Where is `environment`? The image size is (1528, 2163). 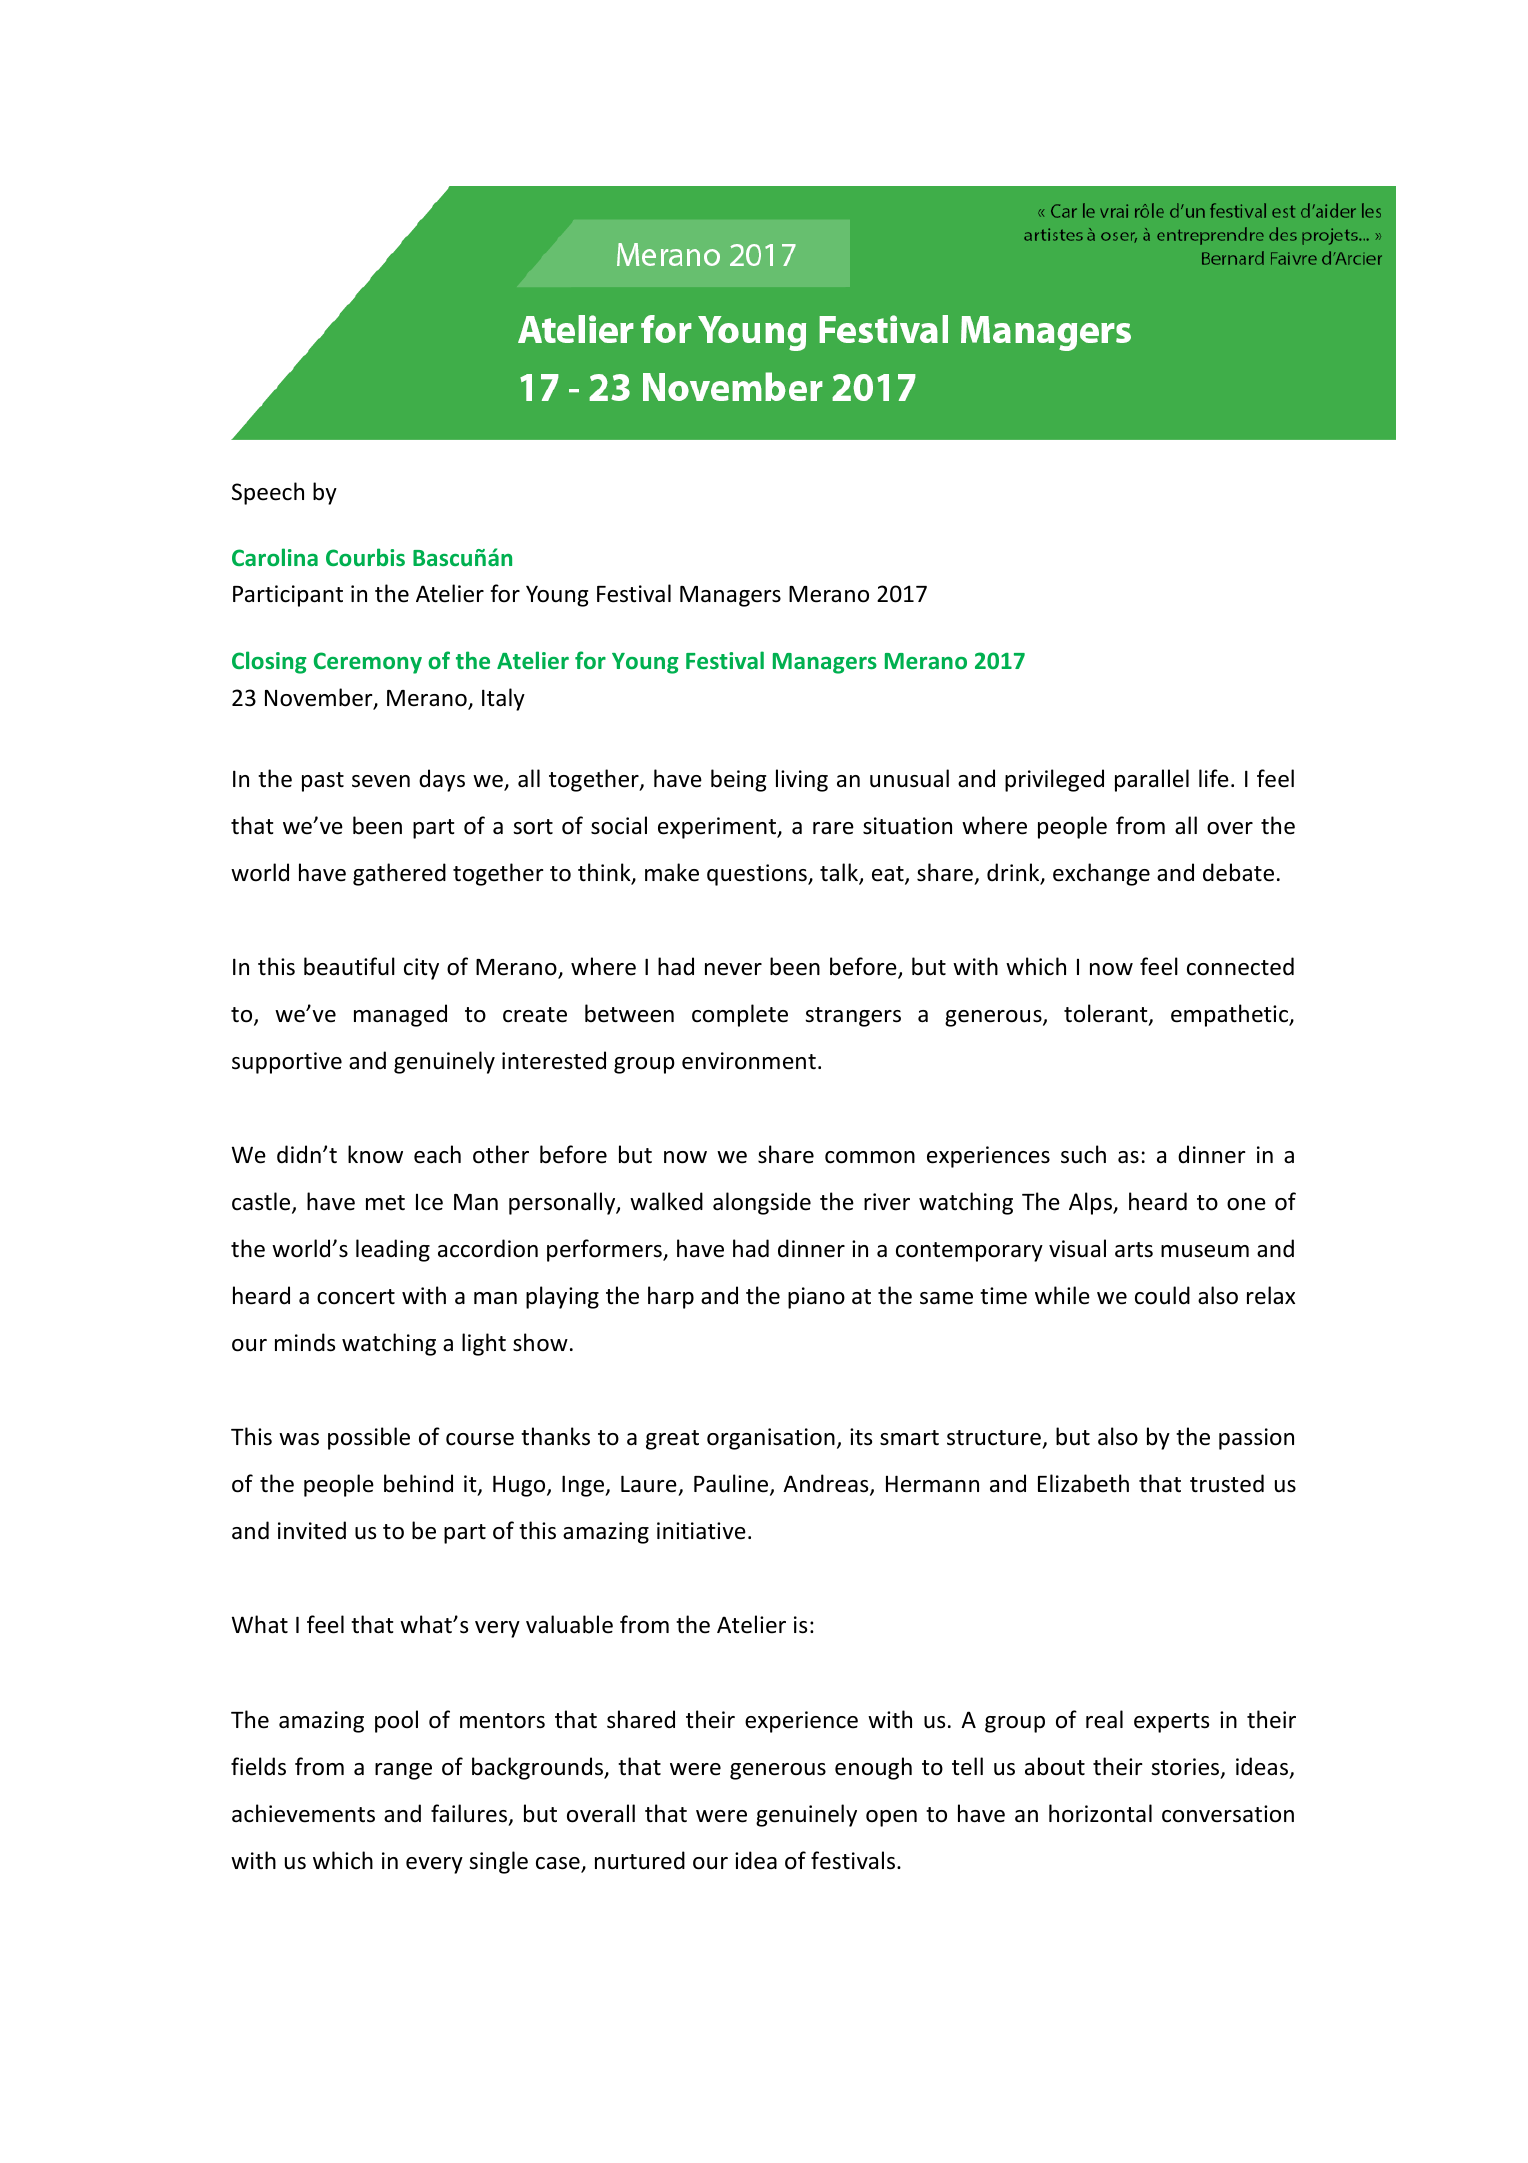 environment is located at coordinates (749, 1061).
